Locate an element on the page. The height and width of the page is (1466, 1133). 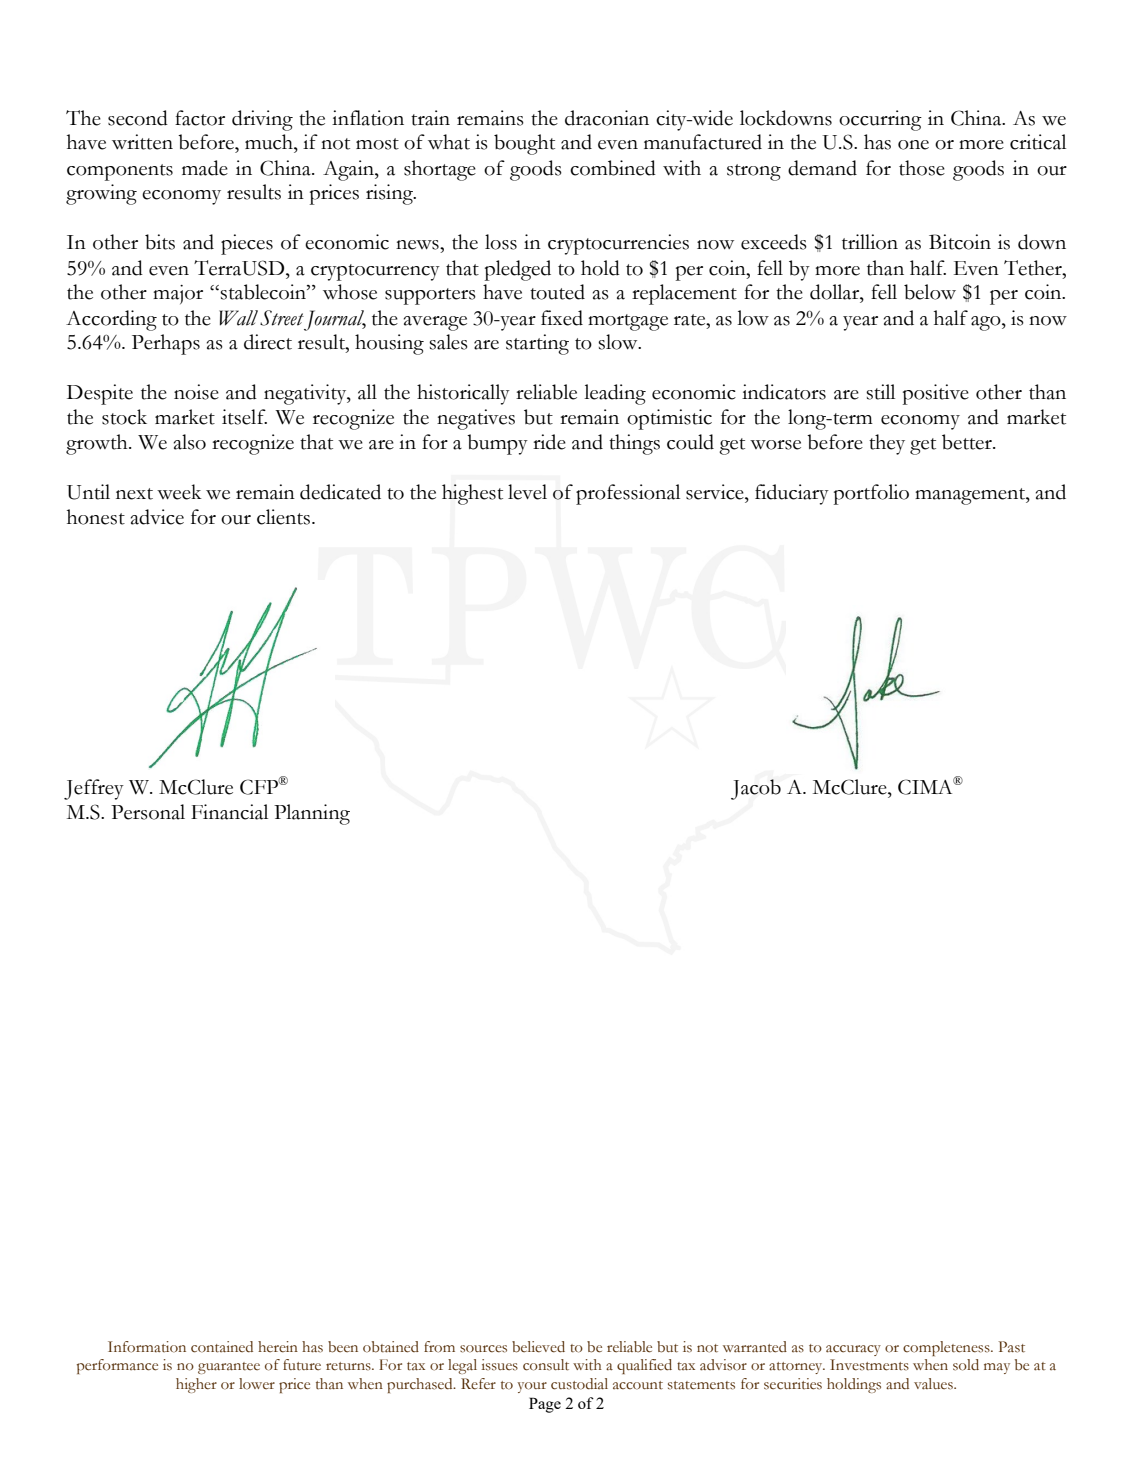
Jacob is located at coordinates (756, 789).
